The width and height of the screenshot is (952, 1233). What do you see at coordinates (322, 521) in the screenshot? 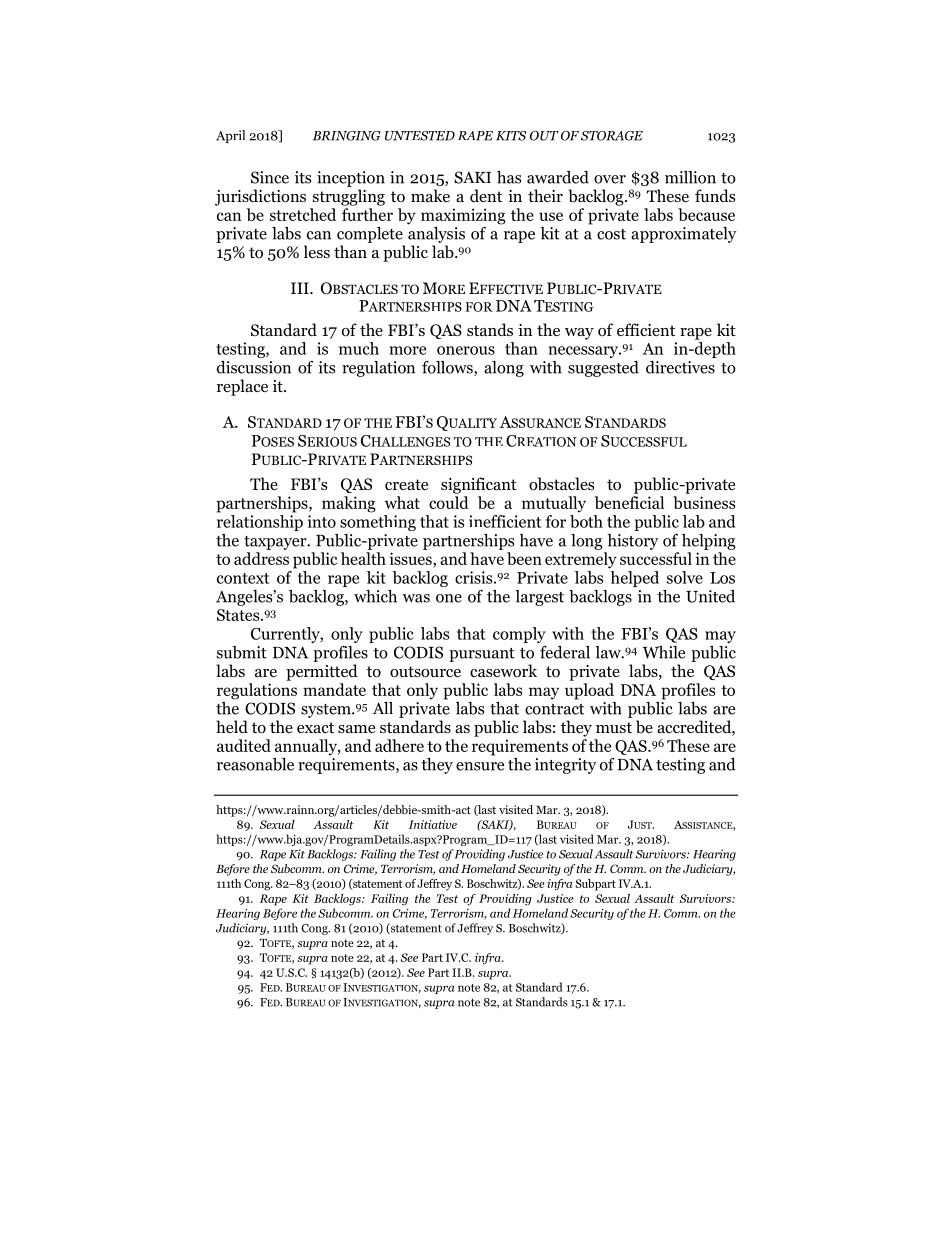
I see `into` at bounding box center [322, 521].
